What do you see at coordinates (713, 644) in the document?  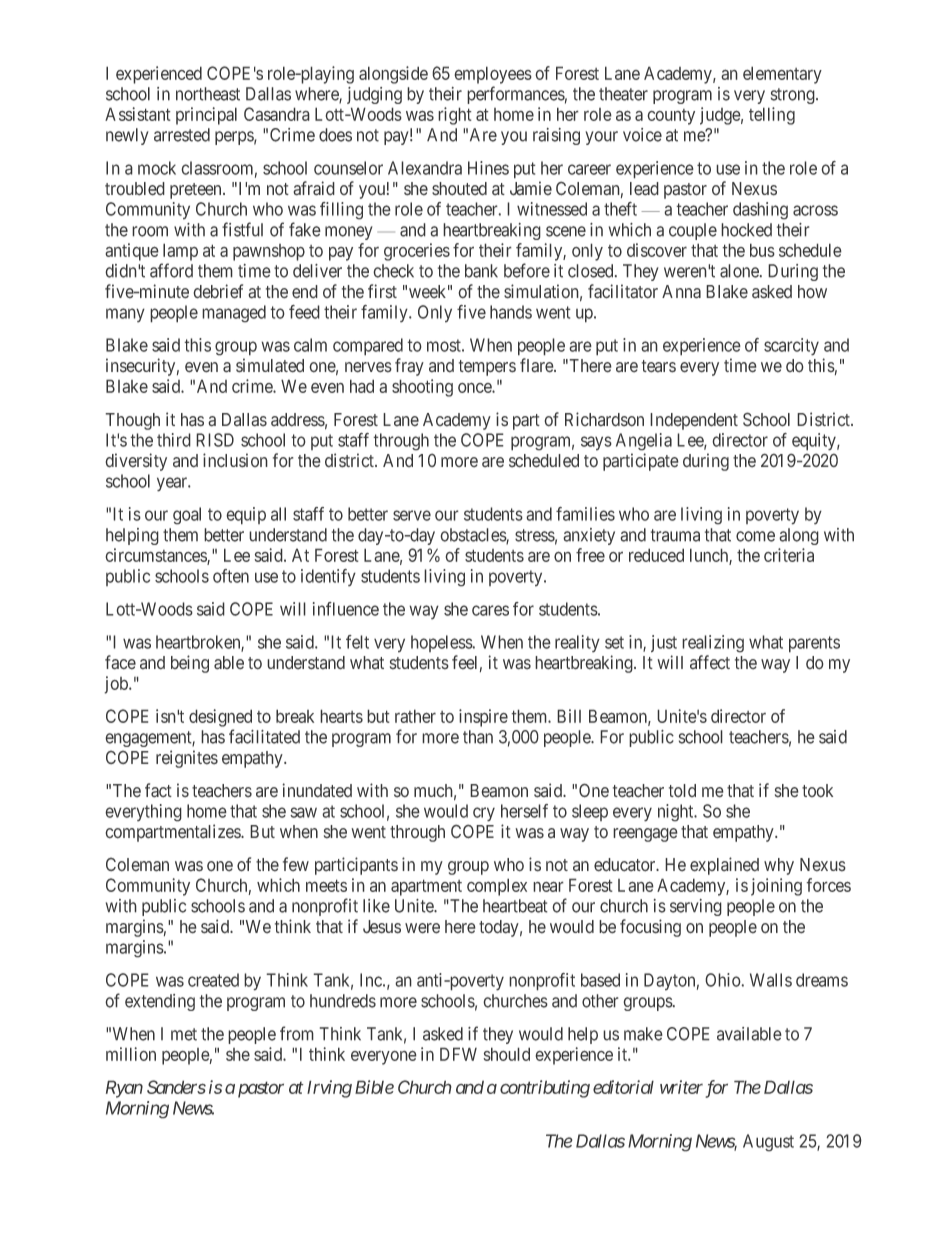 I see `realizing` at bounding box center [713, 644].
